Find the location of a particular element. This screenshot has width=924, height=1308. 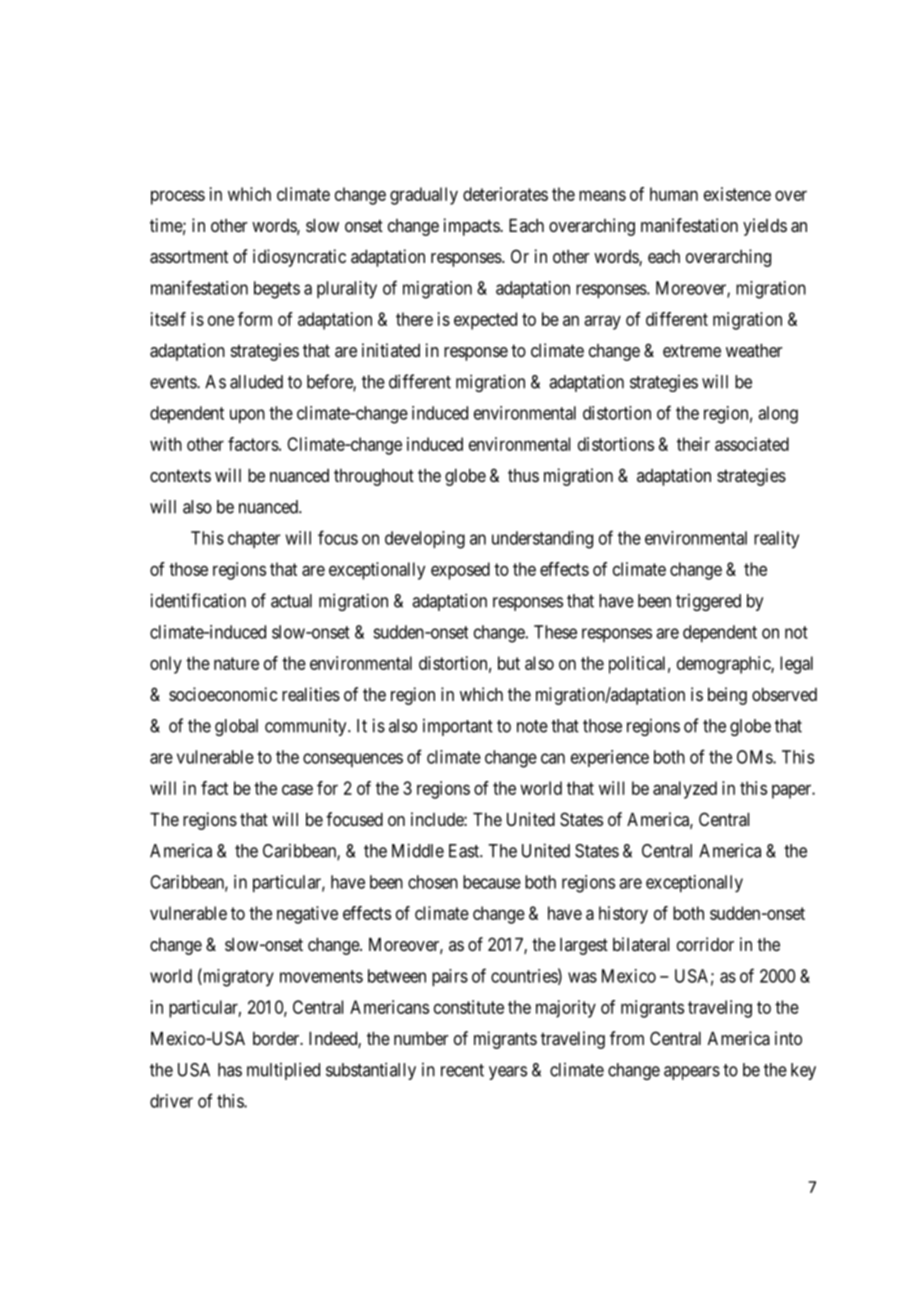

impacts is located at coordinates (472, 227).
